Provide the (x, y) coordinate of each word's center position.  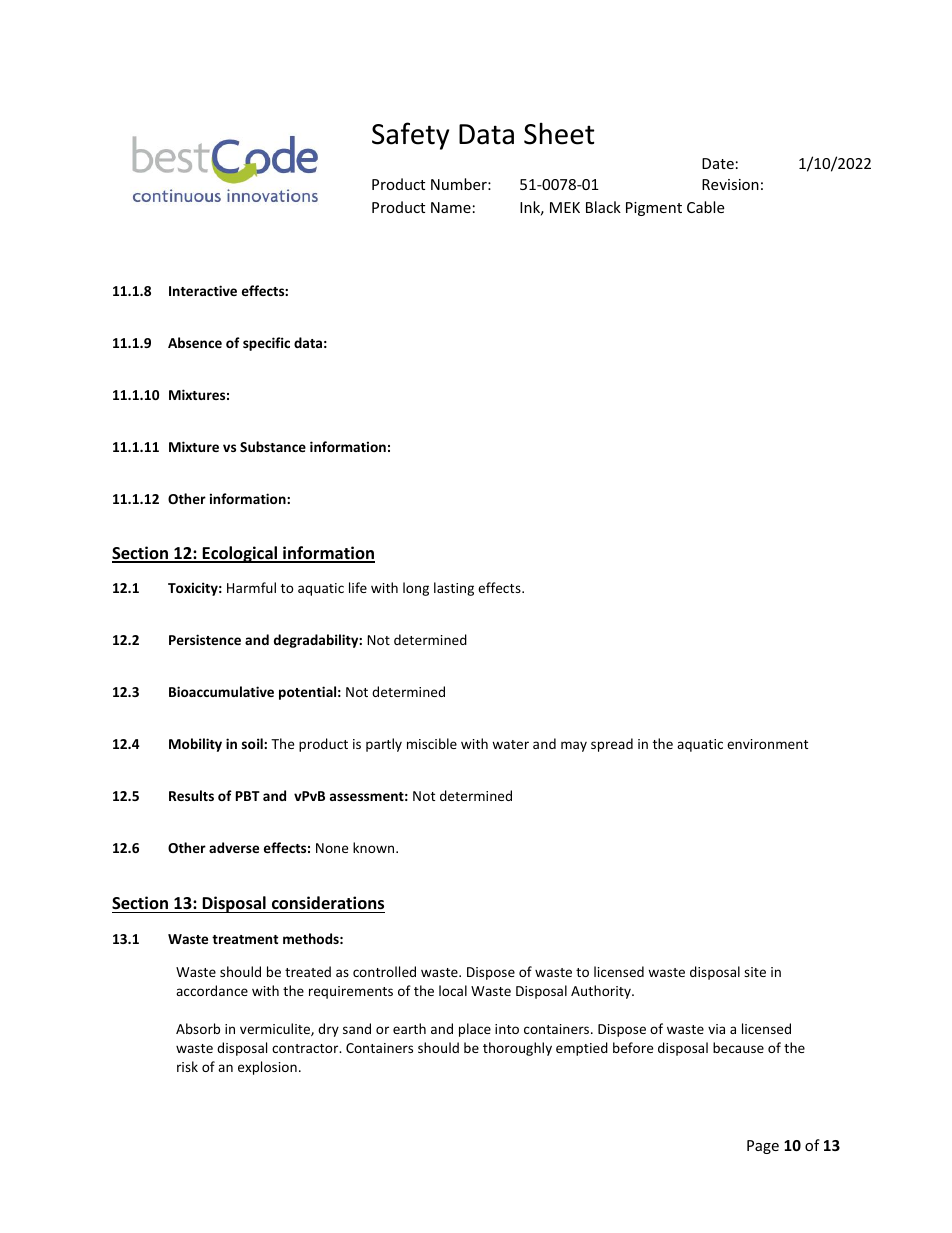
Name (451, 207)
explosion (267, 1068)
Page (763, 1147)
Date (718, 163)
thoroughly (517, 1049)
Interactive (203, 290)
